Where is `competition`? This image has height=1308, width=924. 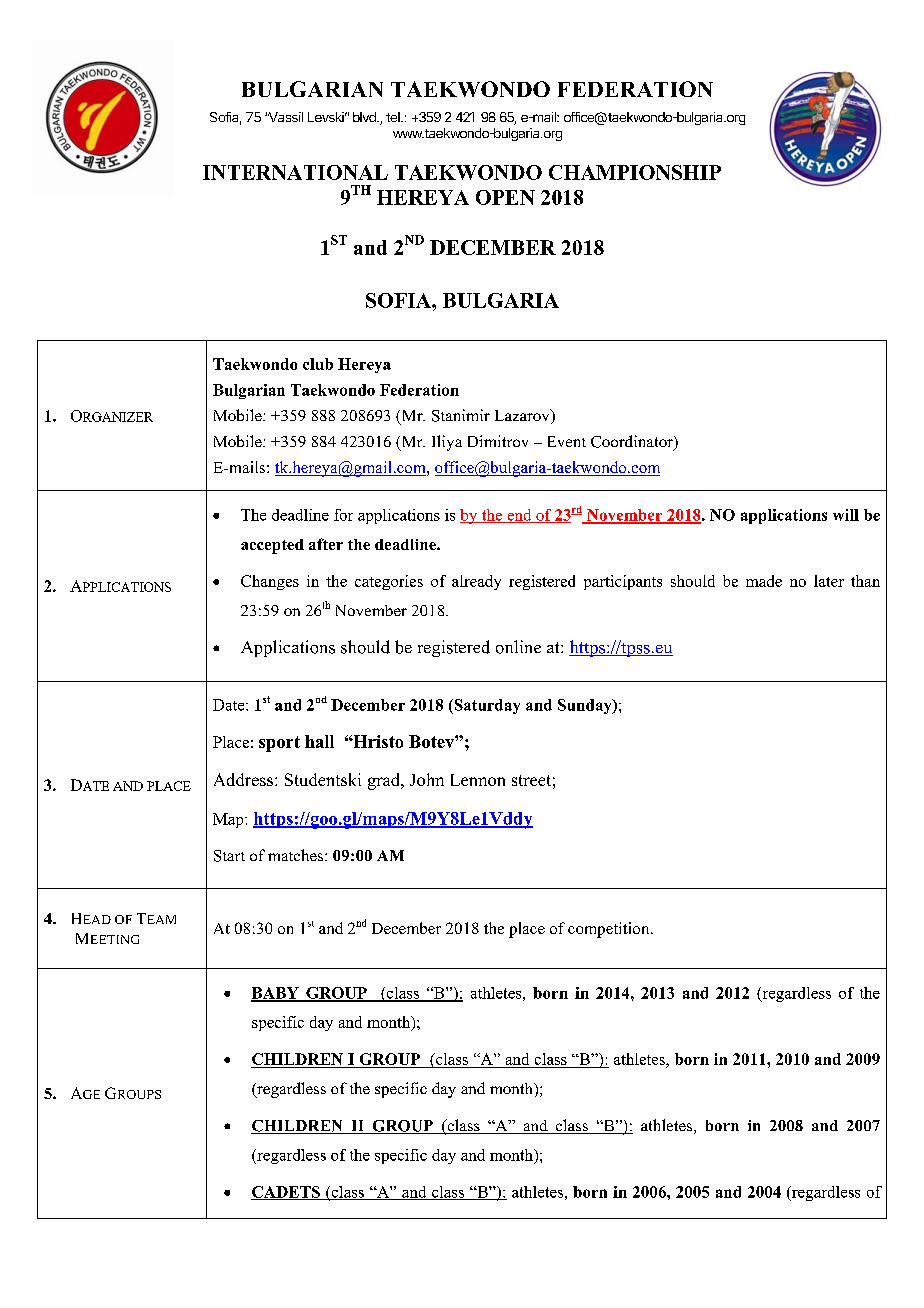
competition is located at coordinates (610, 930).
